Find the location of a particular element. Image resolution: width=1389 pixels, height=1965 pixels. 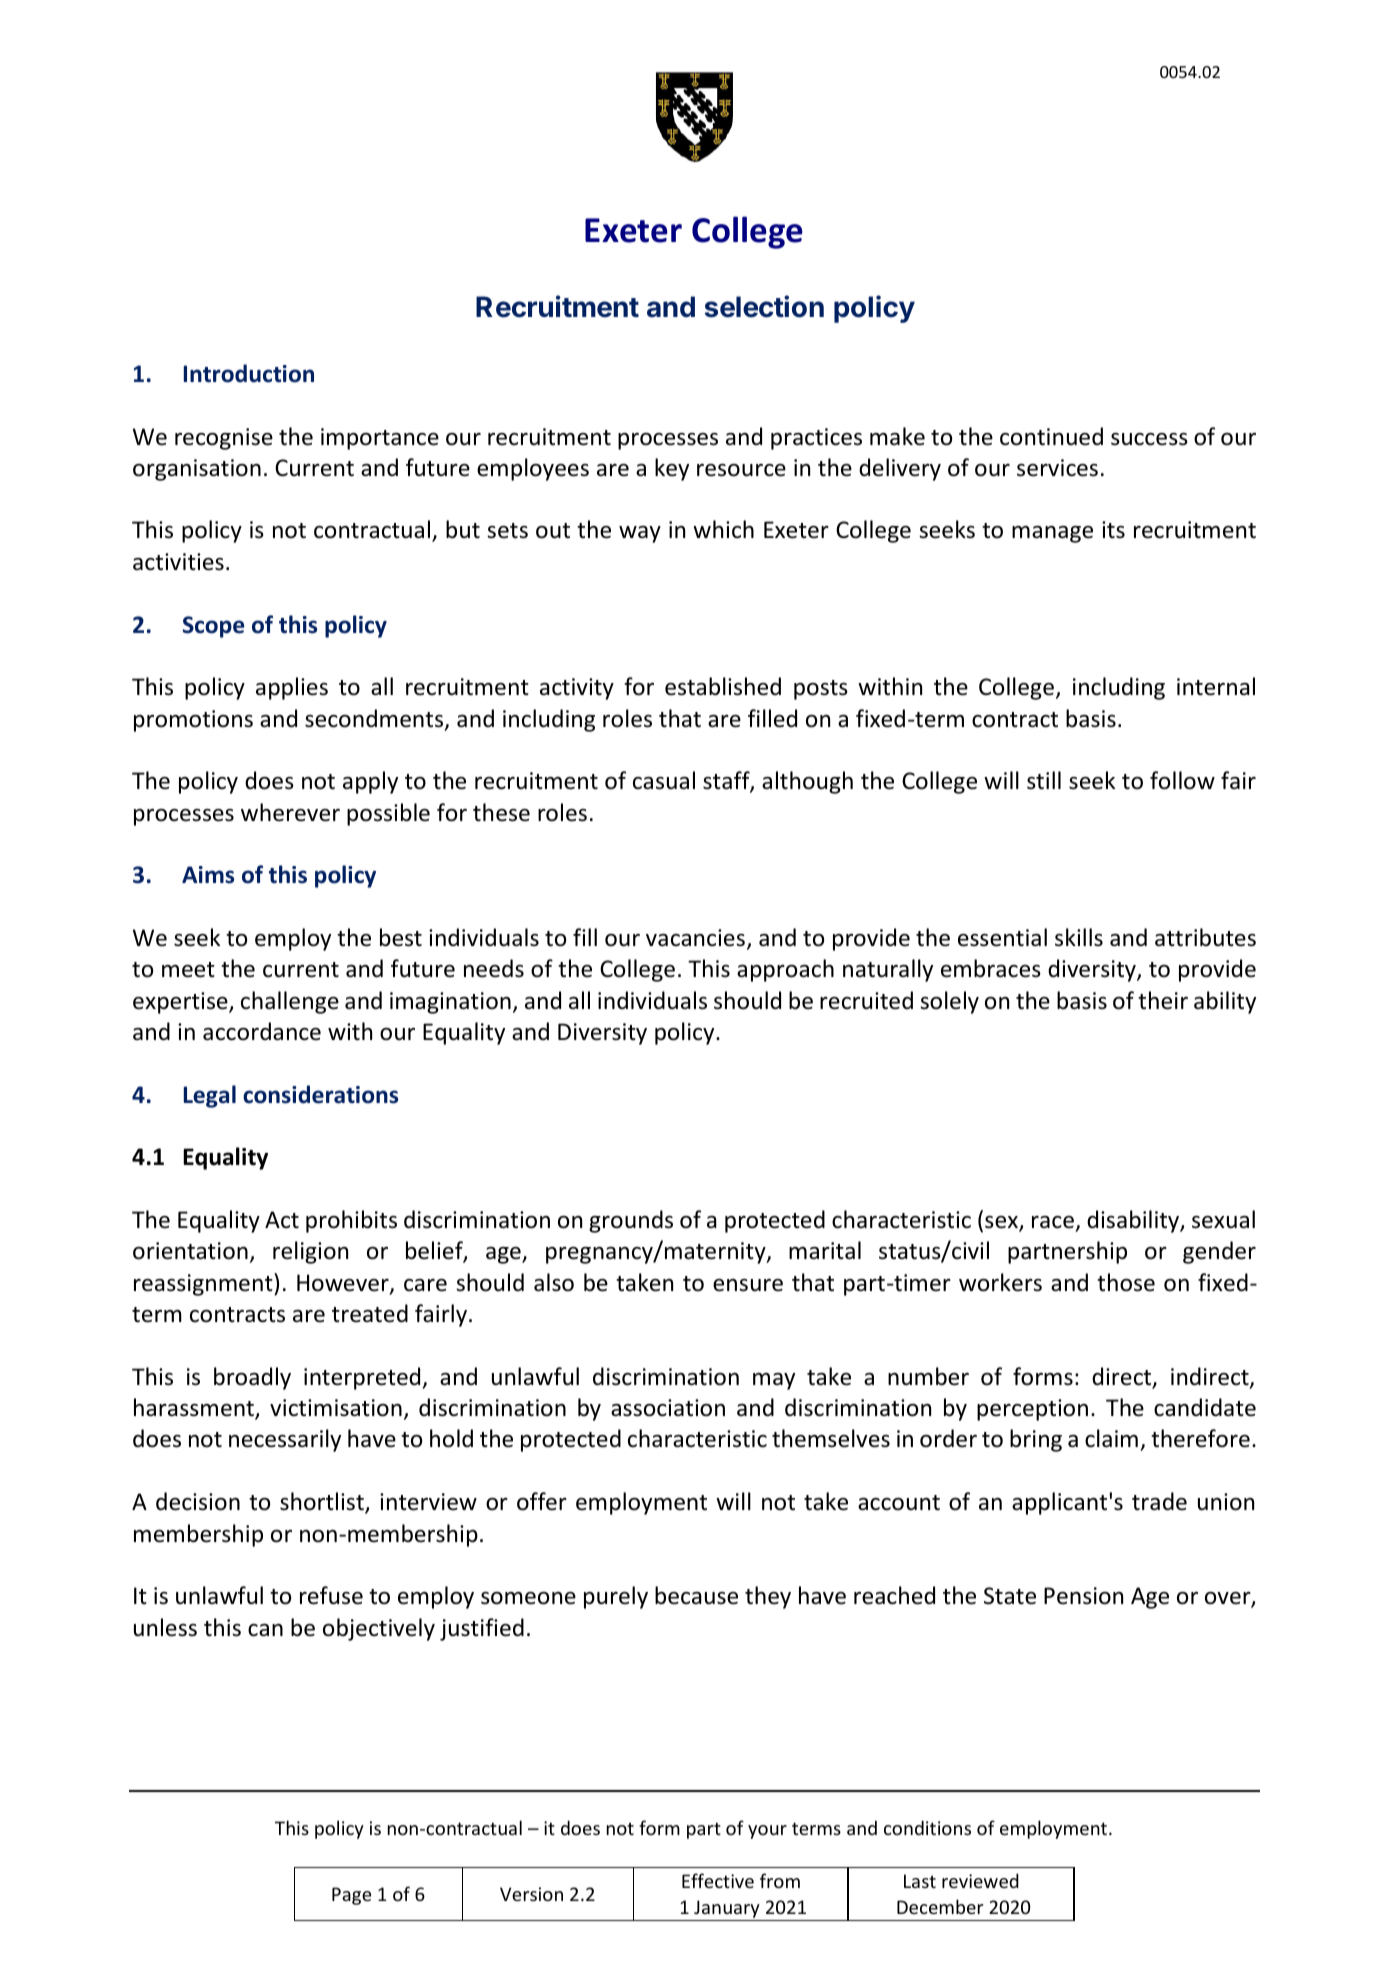

considerations is located at coordinates (320, 1094).
